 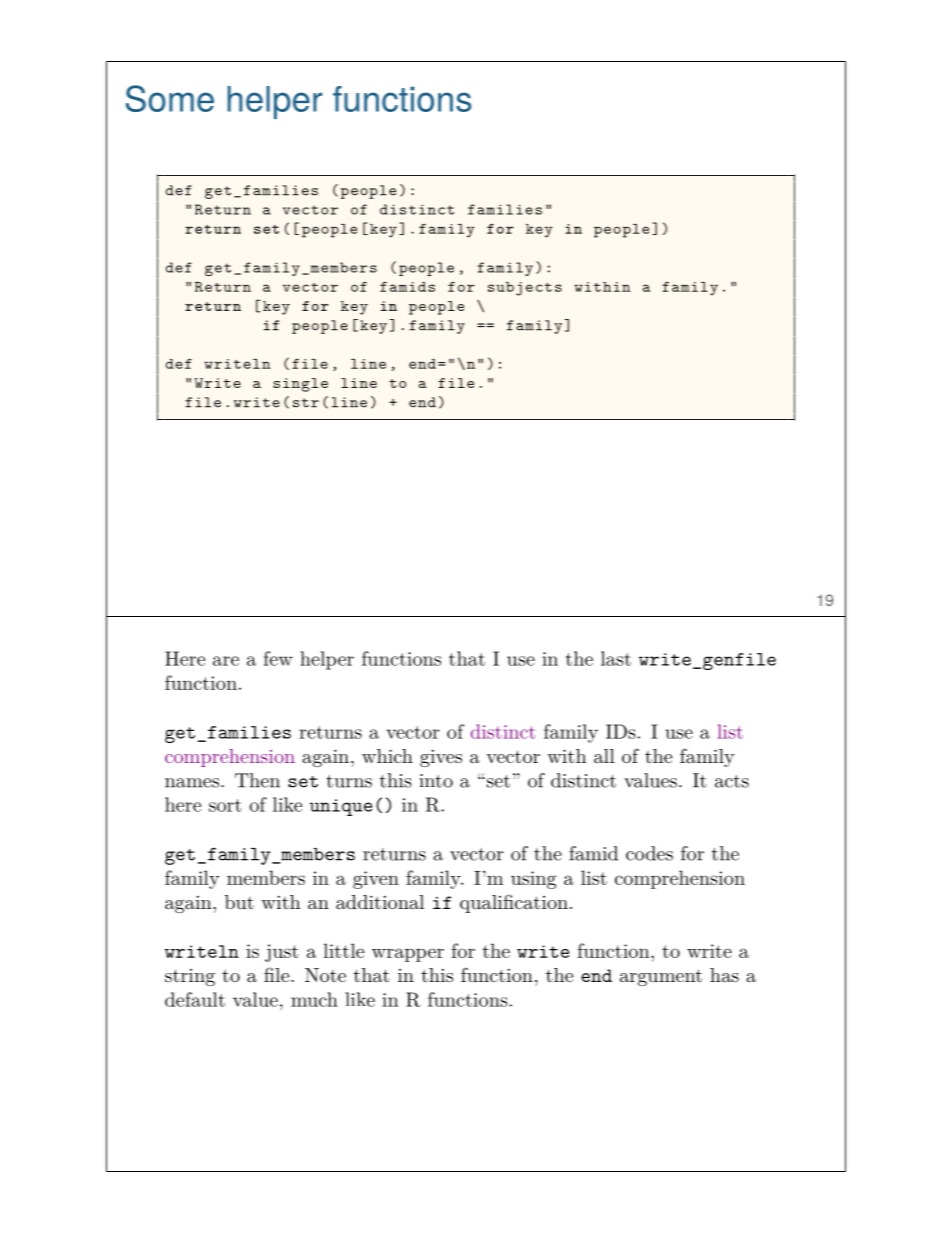 What do you see at coordinates (661, 977) in the document?
I see `argument` at bounding box center [661, 977].
